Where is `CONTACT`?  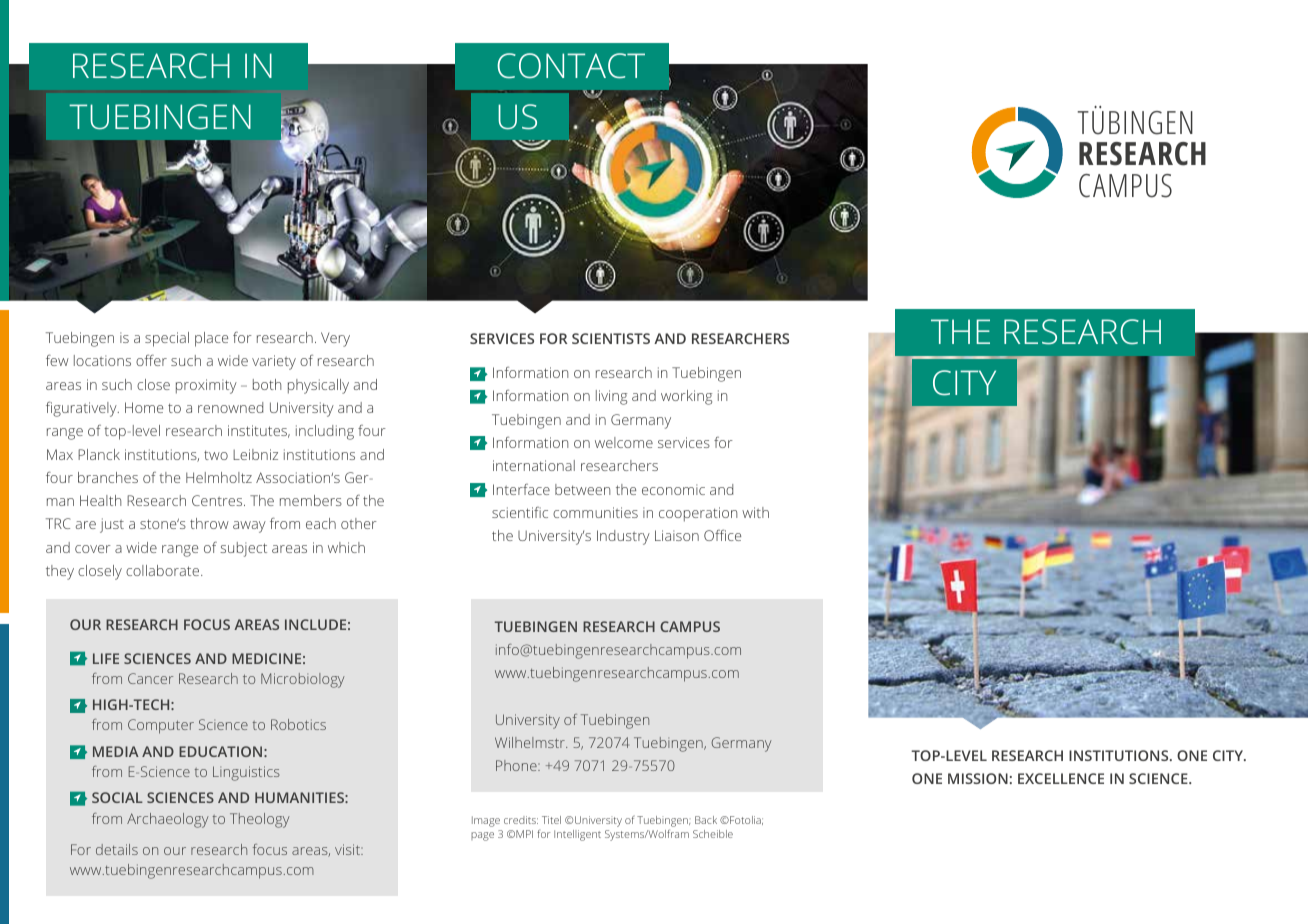 CONTACT is located at coordinates (571, 66).
